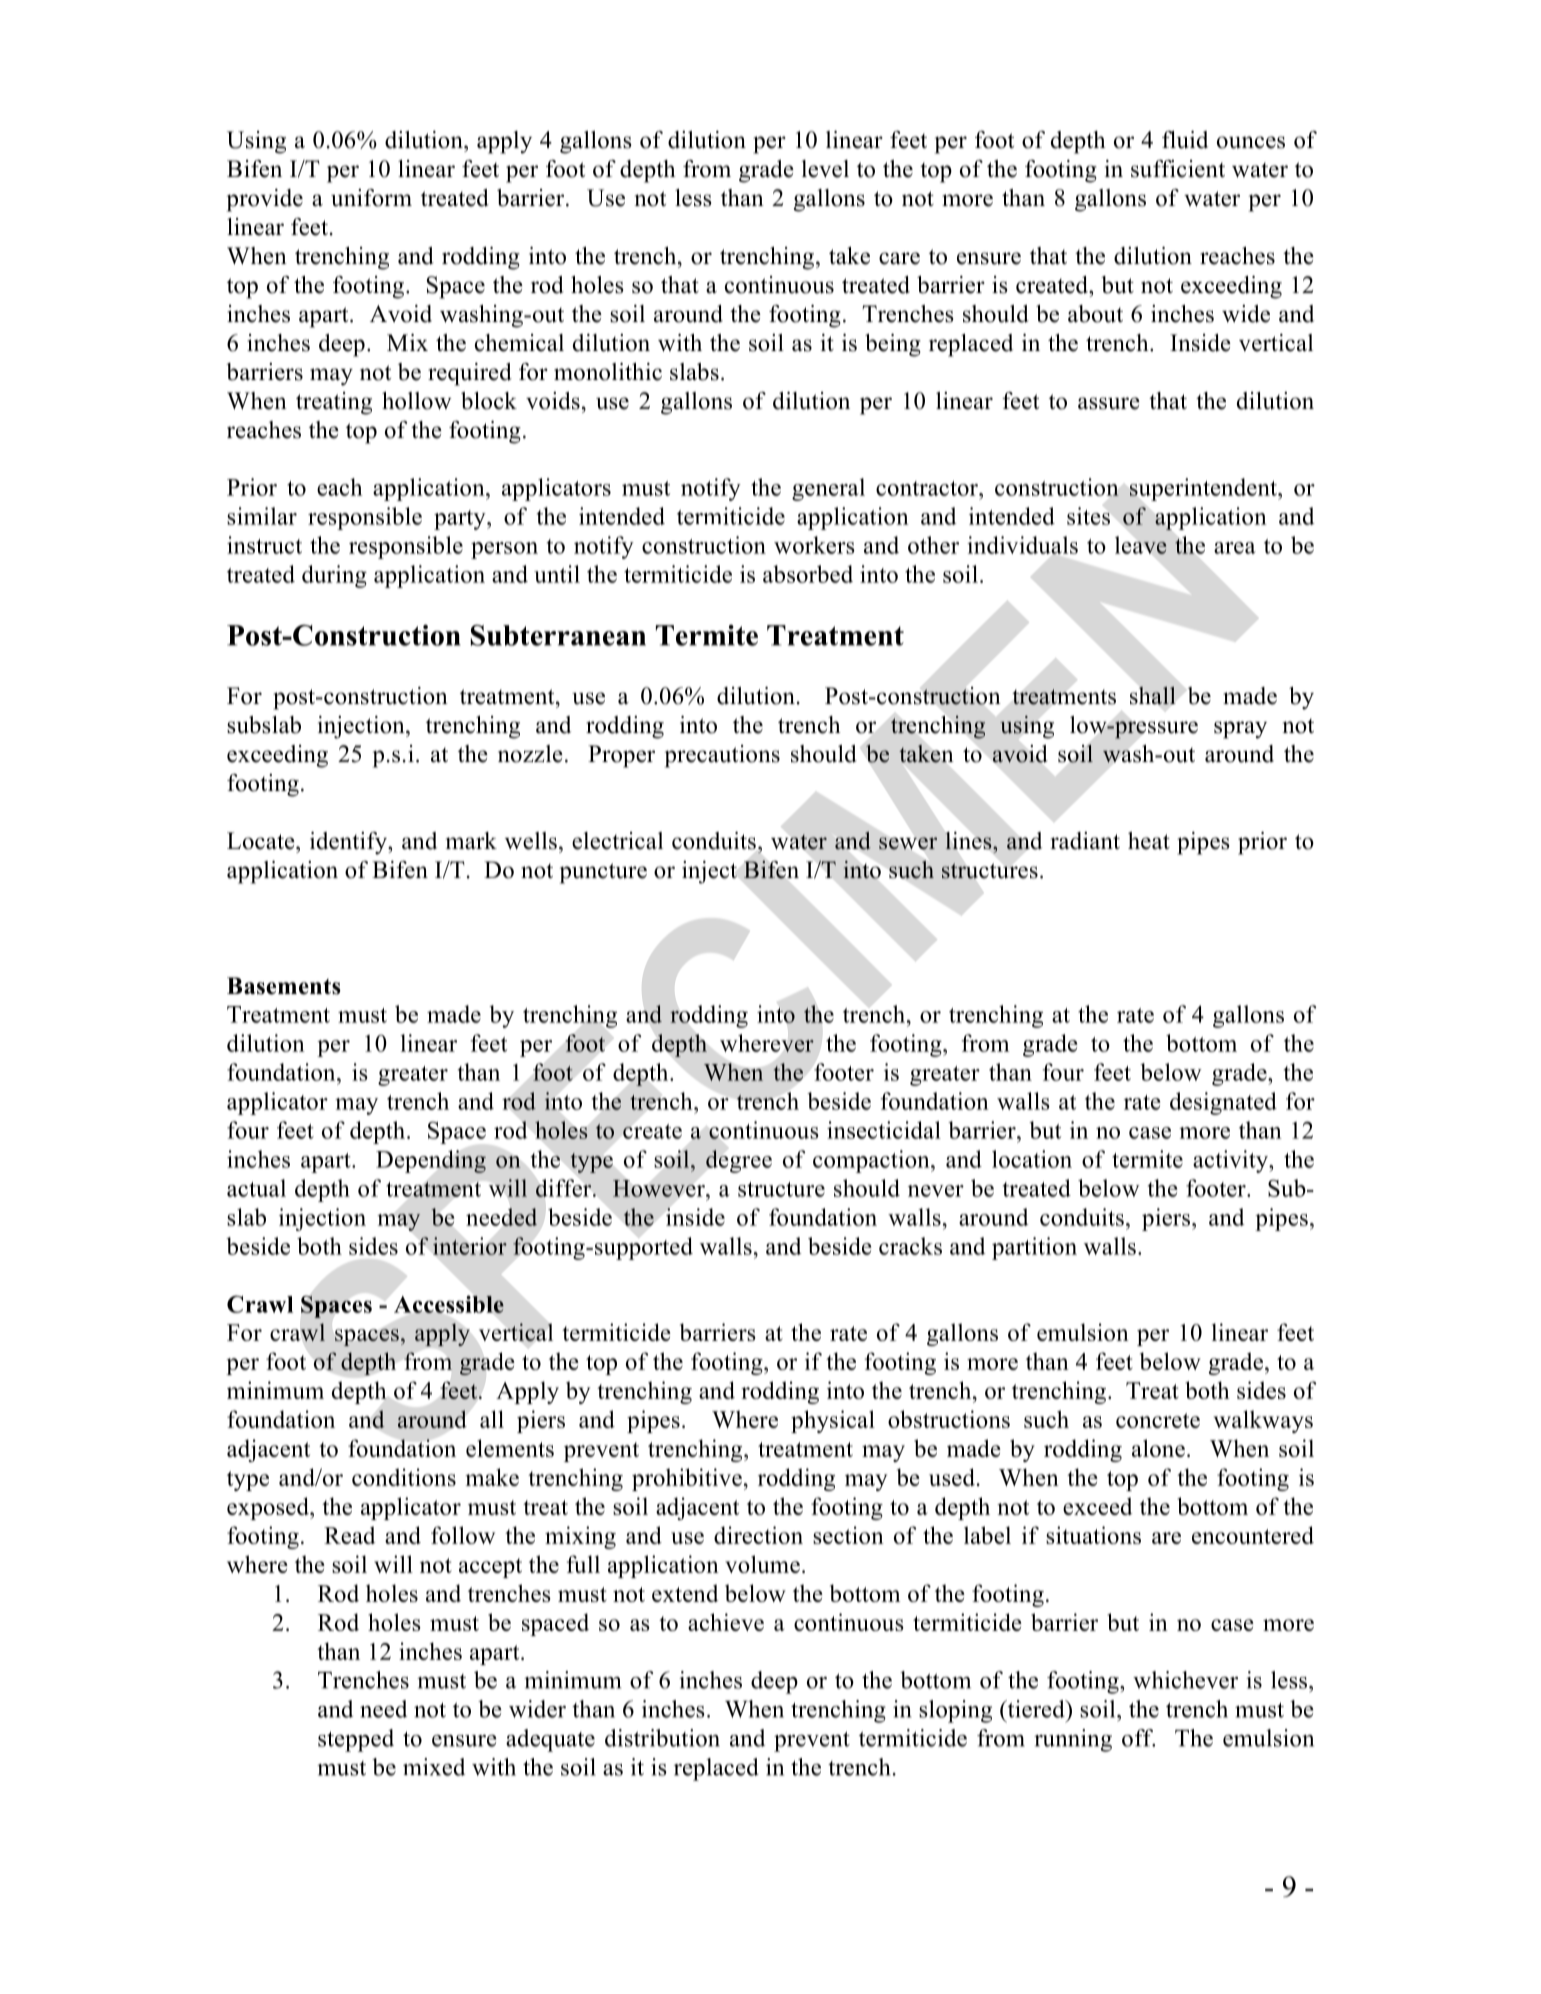 The image size is (1541, 1994). I want to click on sufficient, so click(1178, 169).
